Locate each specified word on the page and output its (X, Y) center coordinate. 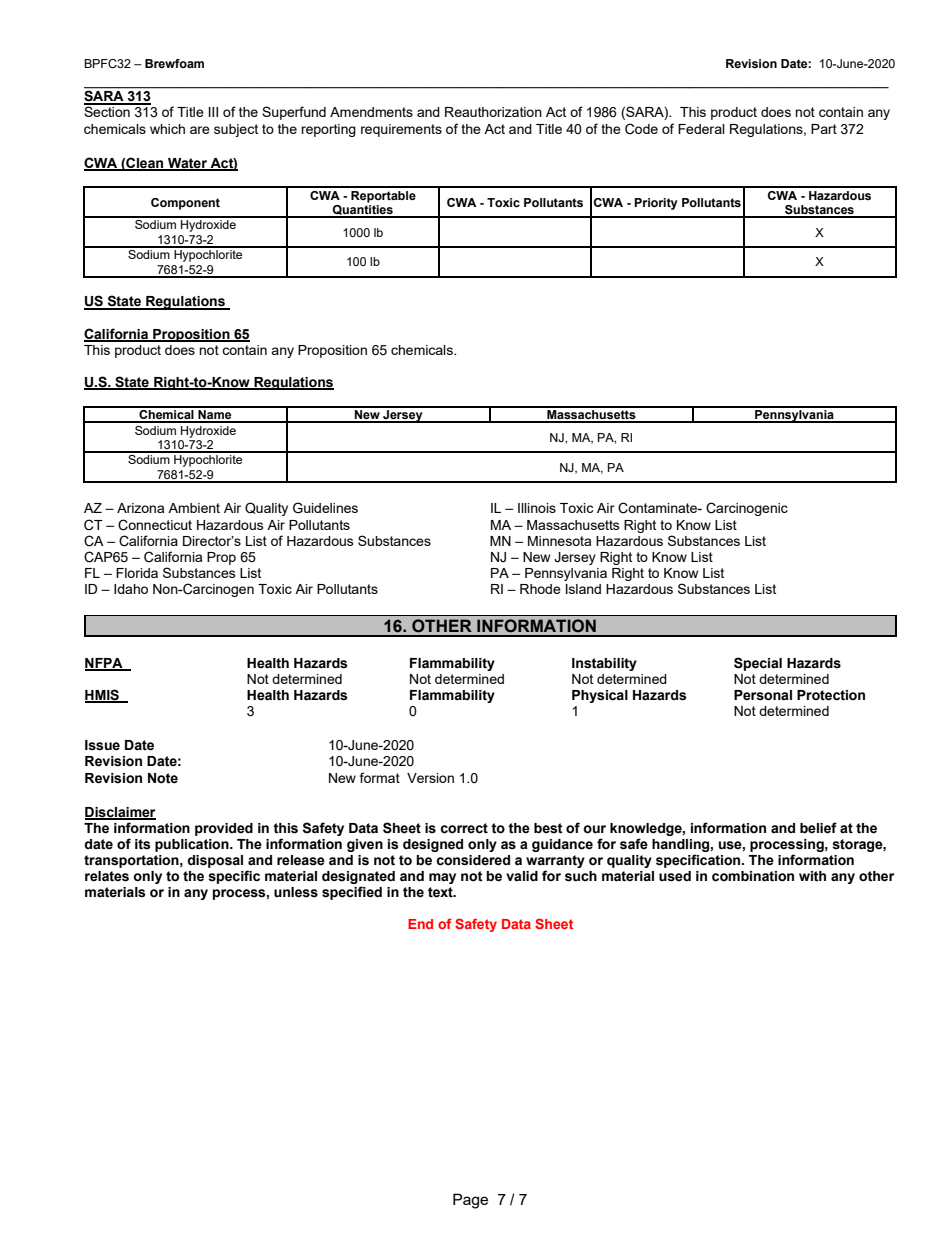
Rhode (540, 589)
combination (753, 876)
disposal (215, 861)
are (200, 130)
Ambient (194, 508)
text (441, 892)
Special (758, 664)
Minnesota (559, 541)
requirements (401, 130)
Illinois (537, 508)
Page (470, 1201)
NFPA (105, 664)
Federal (701, 129)
